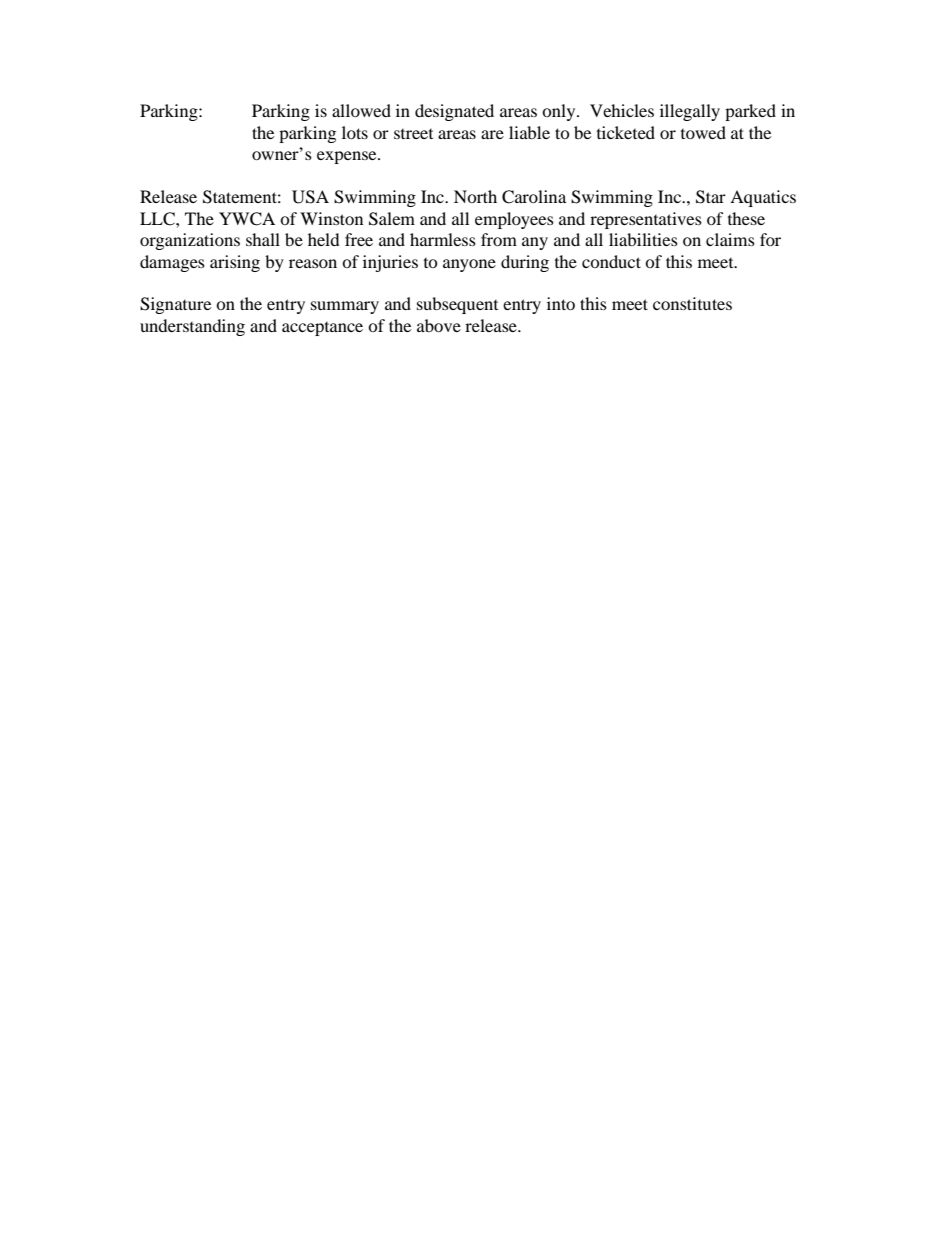 Image resolution: width=952 pixels, height=1233 pixels. Describe the element at coordinates (439, 325) in the screenshot. I see `above` at that location.
